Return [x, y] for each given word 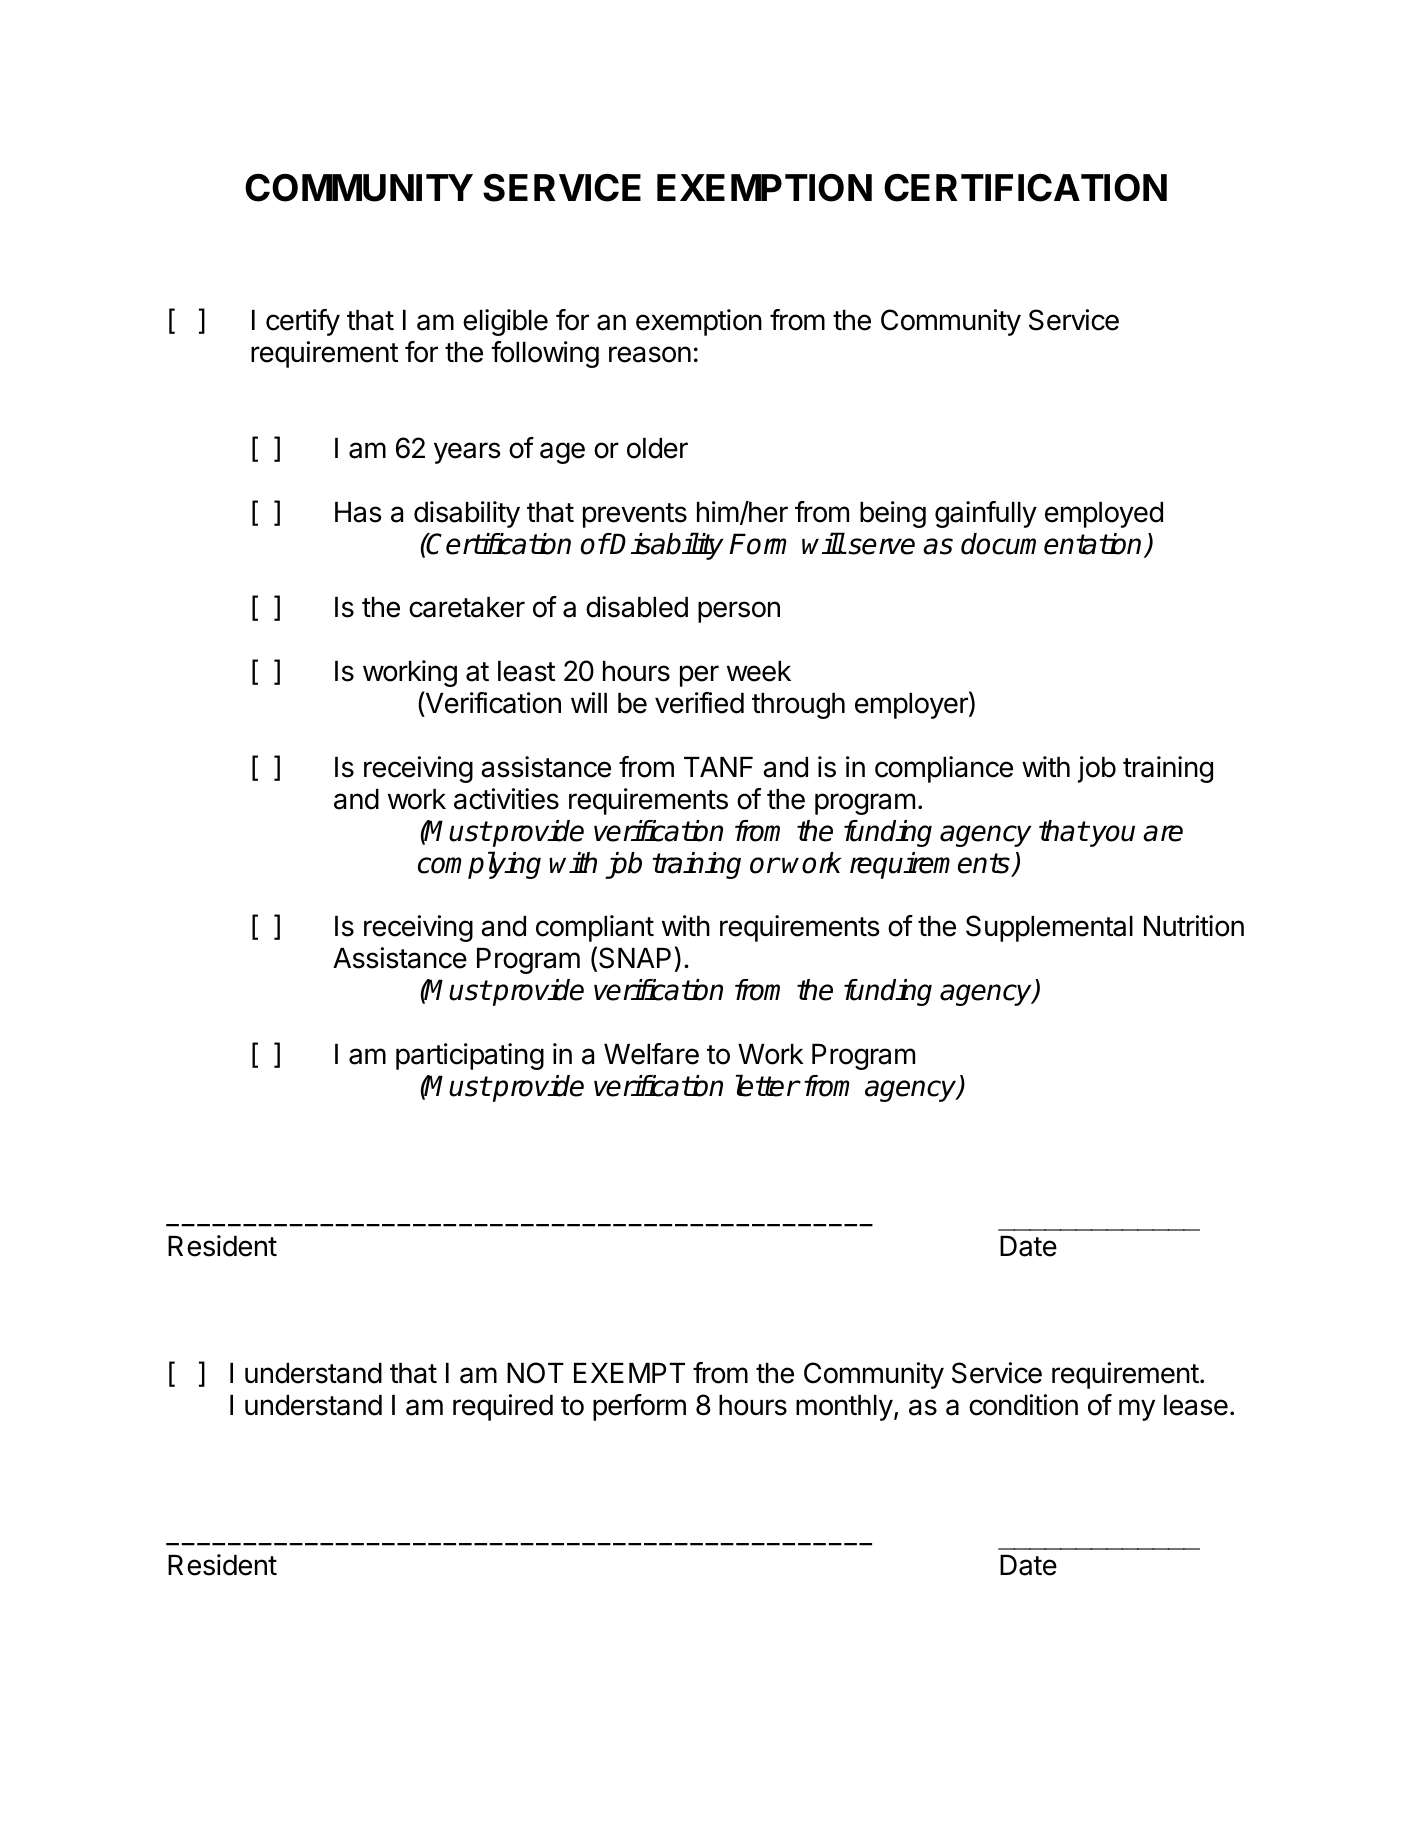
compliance [944, 769]
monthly [844, 1408]
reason [650, 354]
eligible [505, 322]
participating [470, 1056]
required [503, 1407]
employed [1104, 515]
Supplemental [1049, 928]
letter [767, 1085]
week [759, 671]
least [526, 671]
